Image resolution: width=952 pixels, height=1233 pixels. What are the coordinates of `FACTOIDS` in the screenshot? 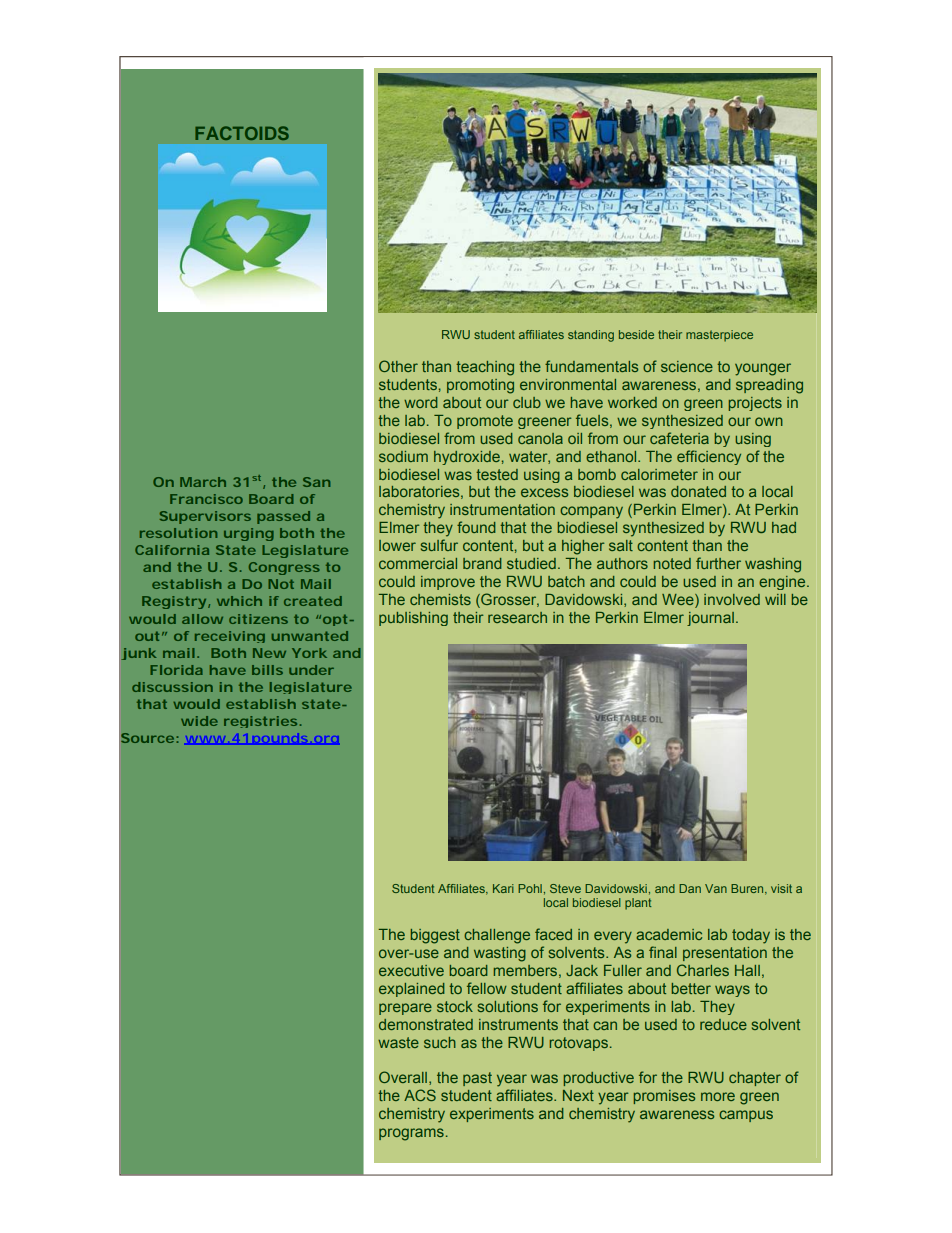 It's located at (242, 133).
